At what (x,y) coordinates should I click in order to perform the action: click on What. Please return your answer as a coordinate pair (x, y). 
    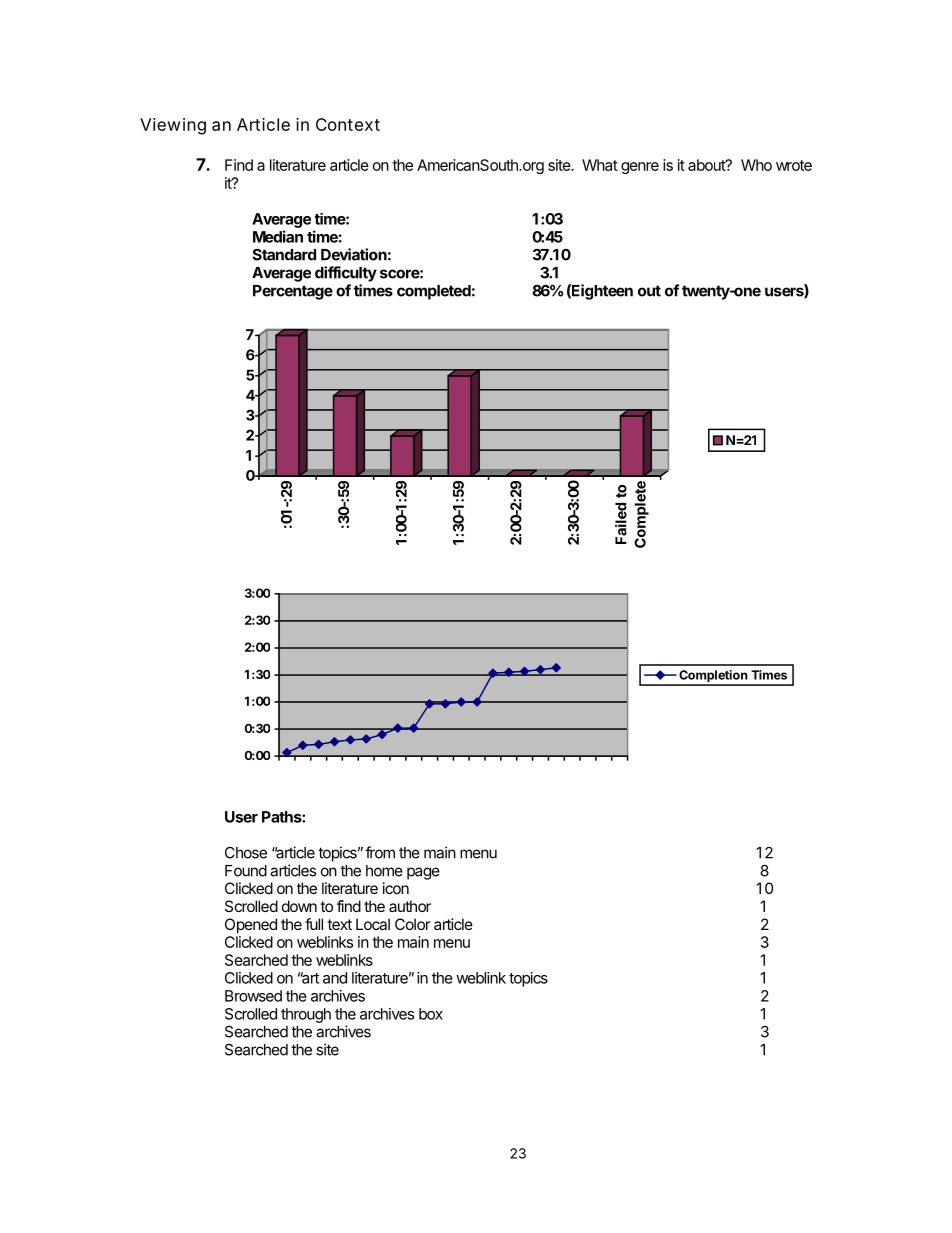
    Looking at the image, I should click on (600, 165).
